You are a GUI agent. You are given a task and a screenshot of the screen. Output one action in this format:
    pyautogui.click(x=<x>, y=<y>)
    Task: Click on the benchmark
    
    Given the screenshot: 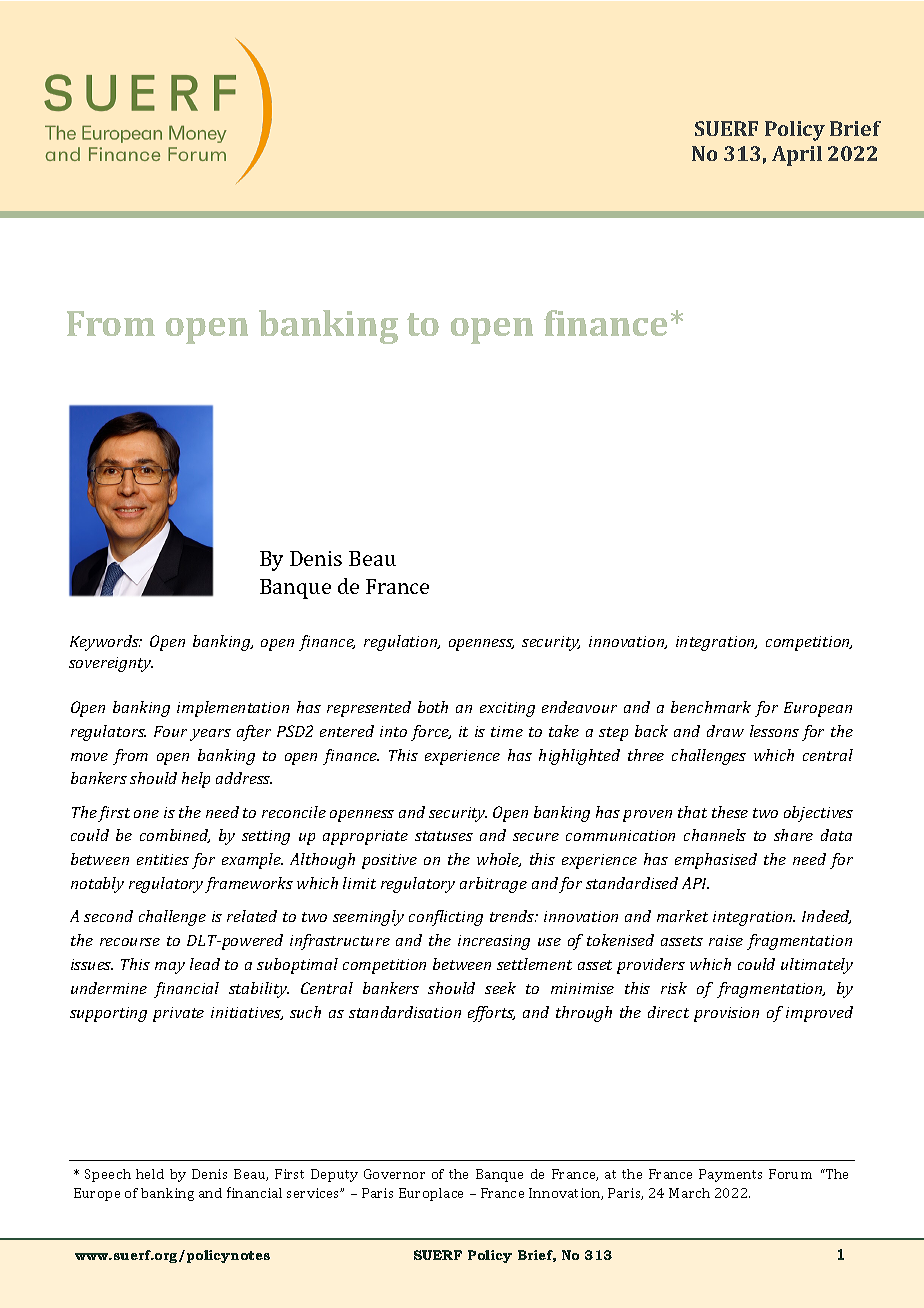 What is the action you would take?
    pyautogui.click(x=711, y=707)
